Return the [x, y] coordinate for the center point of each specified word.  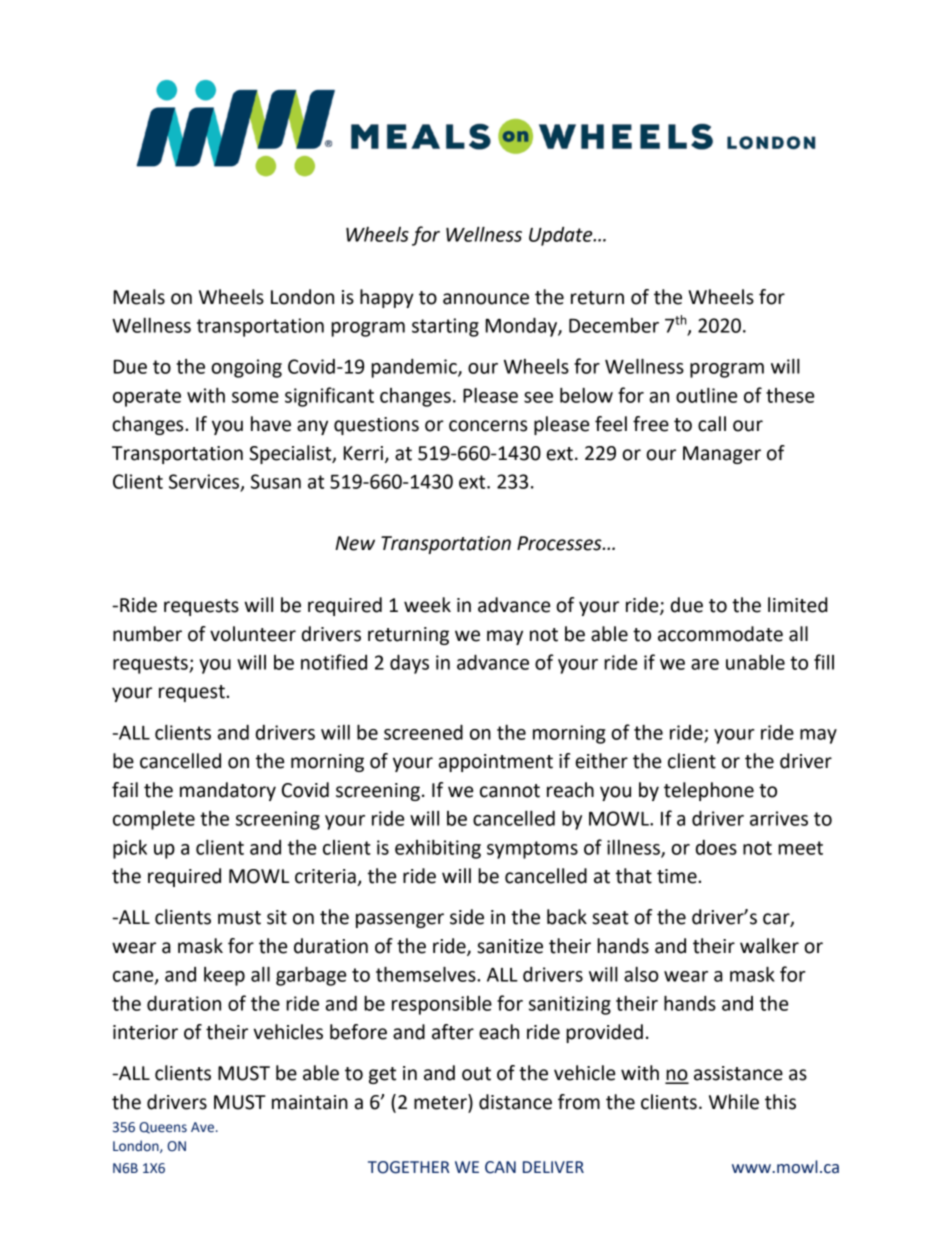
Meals [139, 297]
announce [486, 299]
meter [441, 1102]
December [614, 325]
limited [798, 605]
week [427, 605]
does [716, 847]
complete [154, 820]
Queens [163, 1128]
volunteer [253, 634]
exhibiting [438, 849]
